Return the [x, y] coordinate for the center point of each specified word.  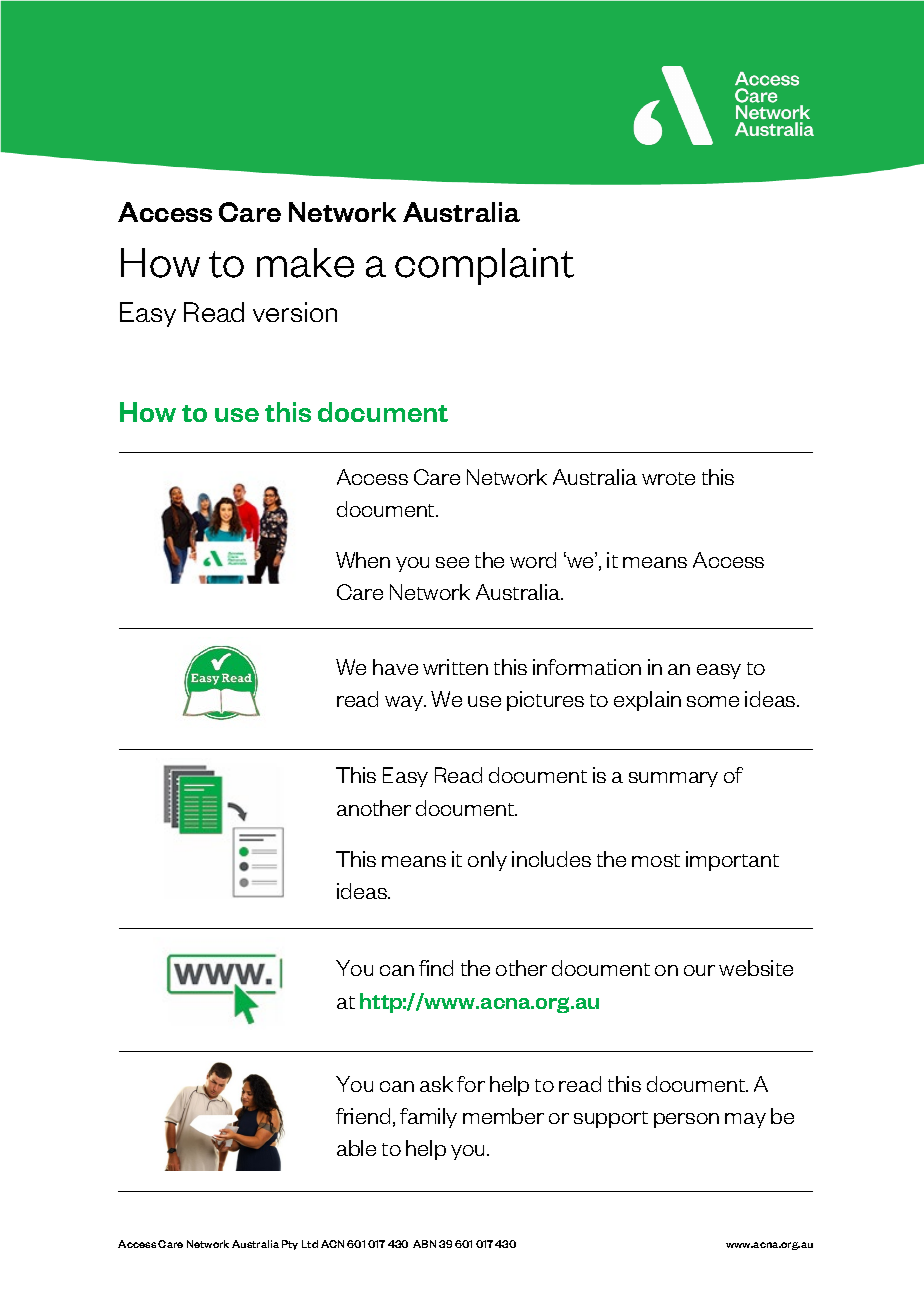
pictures [545, 701]
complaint [484, 266]
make [305, 263]
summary [673, 779]
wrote [668, 478]
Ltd [310, 1244]
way [405, 703]
